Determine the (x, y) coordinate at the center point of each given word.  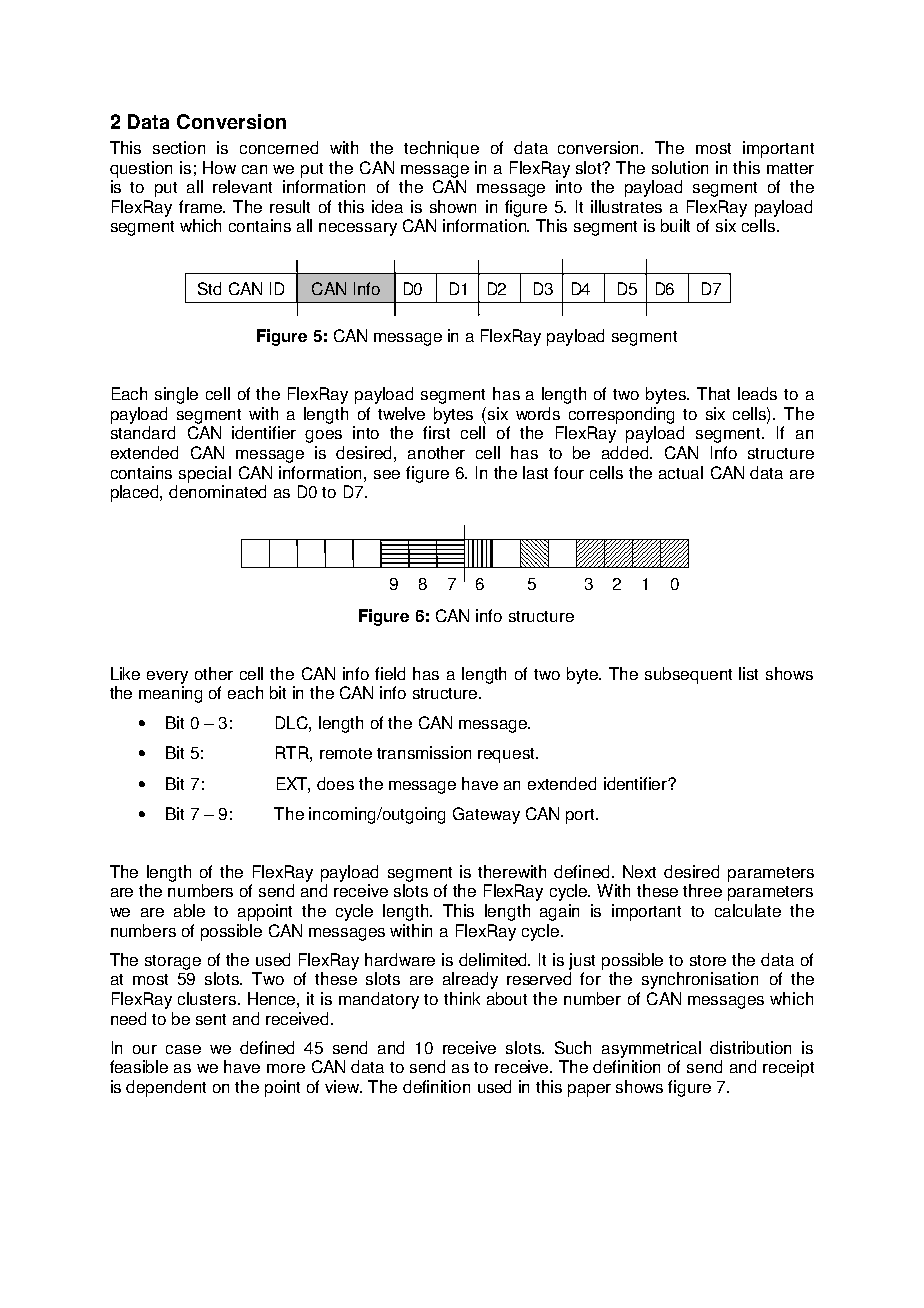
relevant (242, 186)
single (176, 395)
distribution (750, 1047)
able (189, 910)
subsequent (688, 675)
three (702, 890)
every (167, 677)
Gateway (486, 815)
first (436, 432)
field (390, 673)
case (183, 1049)
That (713, 393)
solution (680, 167)
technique (441, 149)
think (462, 998)
